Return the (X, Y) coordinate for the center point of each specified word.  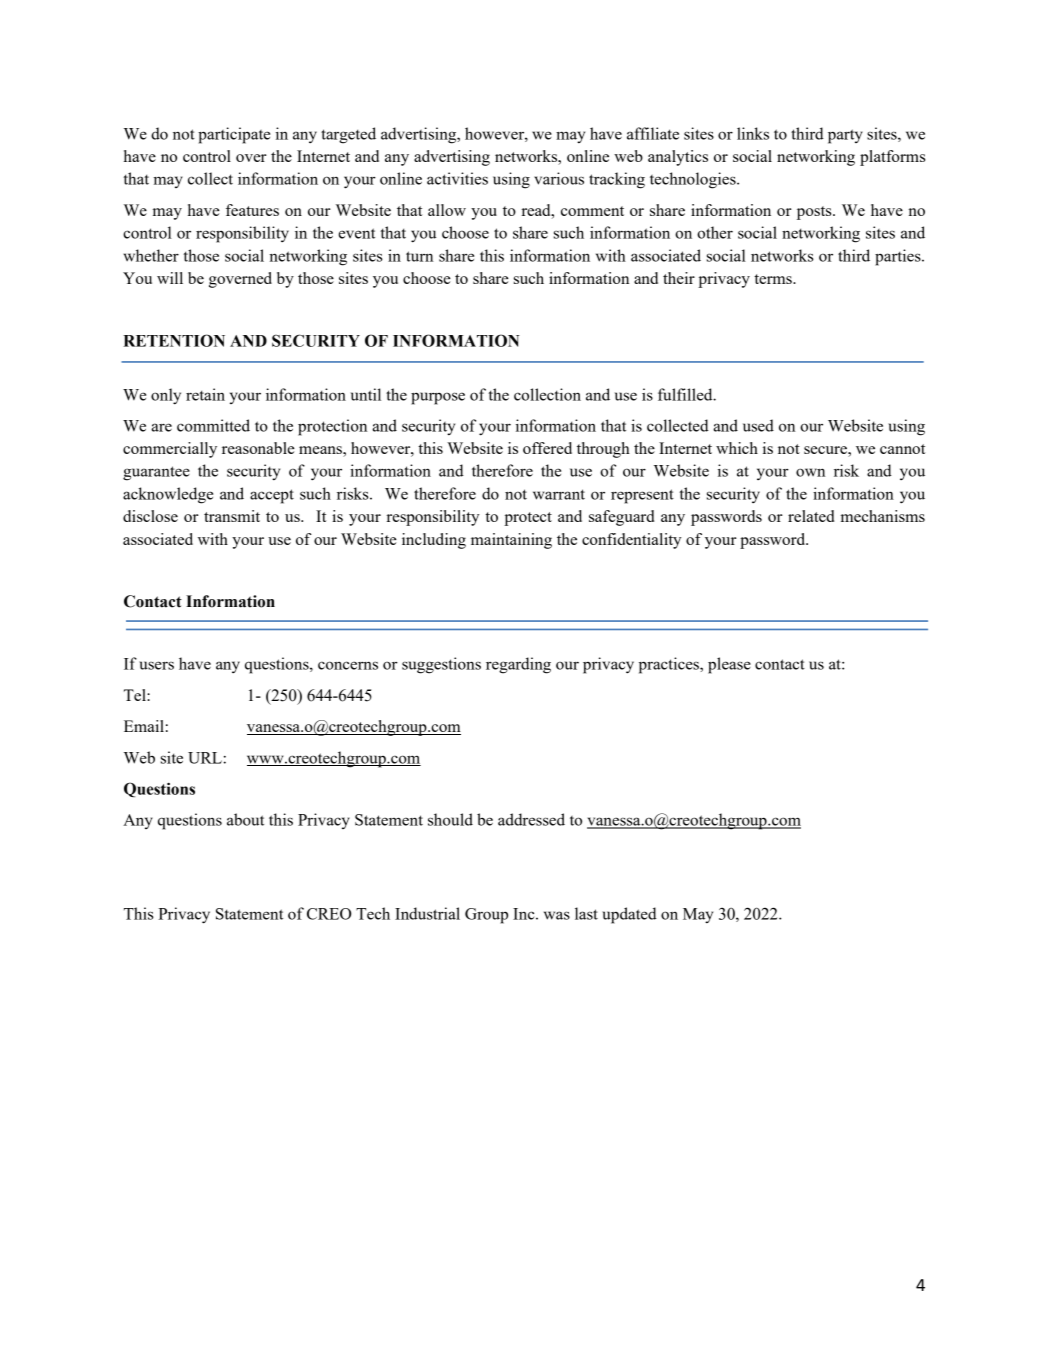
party (845, 136)
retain (205, 394)
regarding (518, 665)
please (729, 665)
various (559, 178)
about (245, 819)
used (758, 425)
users (156, 665)
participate (234, 135)
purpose (438, 398)
